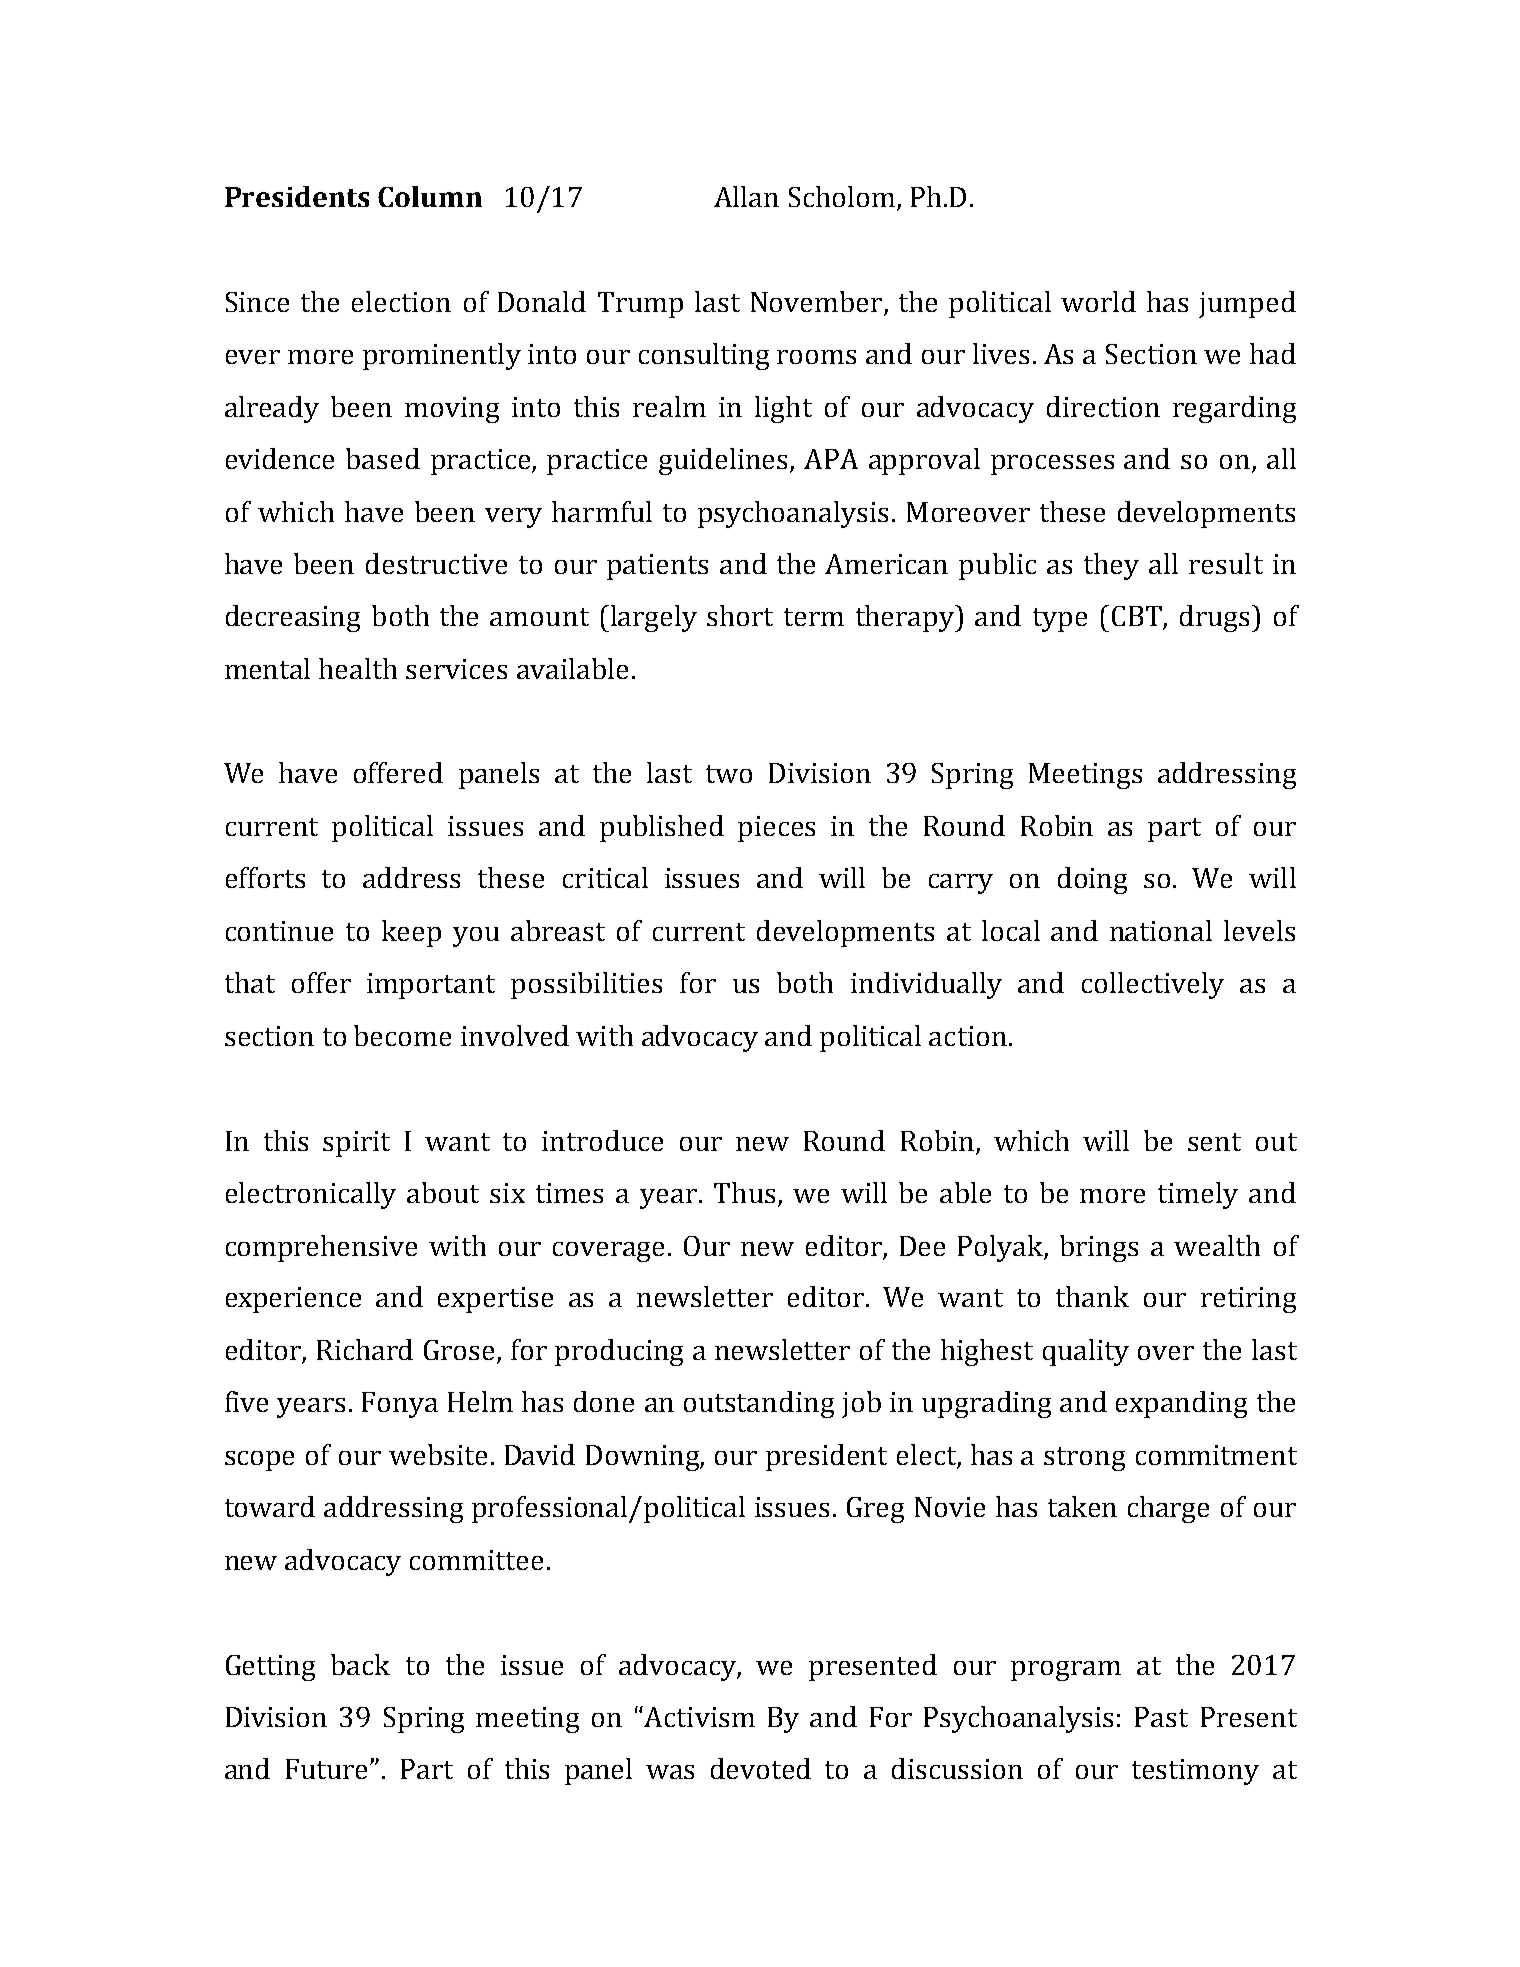 Image resolution: width=1520 pixels, height=1967 pixels. What do you see at coordinates (729, 774) in the document?
I see `two` at bounding box center [729, 774].
